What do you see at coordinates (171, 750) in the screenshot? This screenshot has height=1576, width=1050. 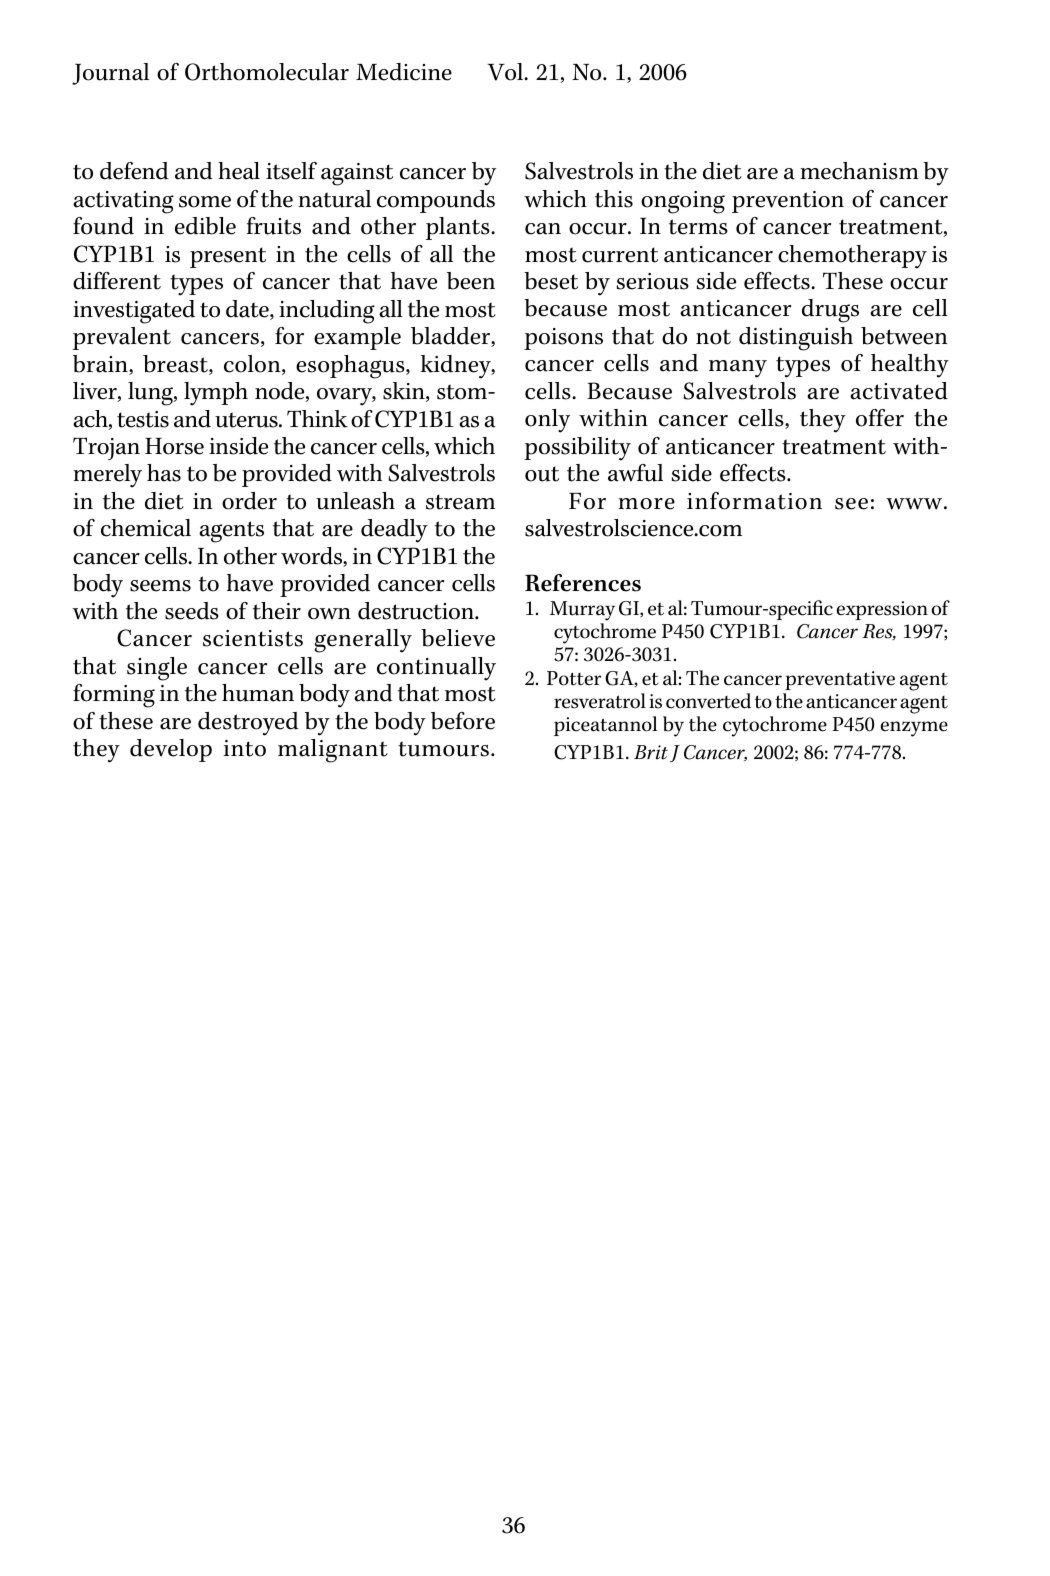 I see `develop` at bounding box center [171, 750].
